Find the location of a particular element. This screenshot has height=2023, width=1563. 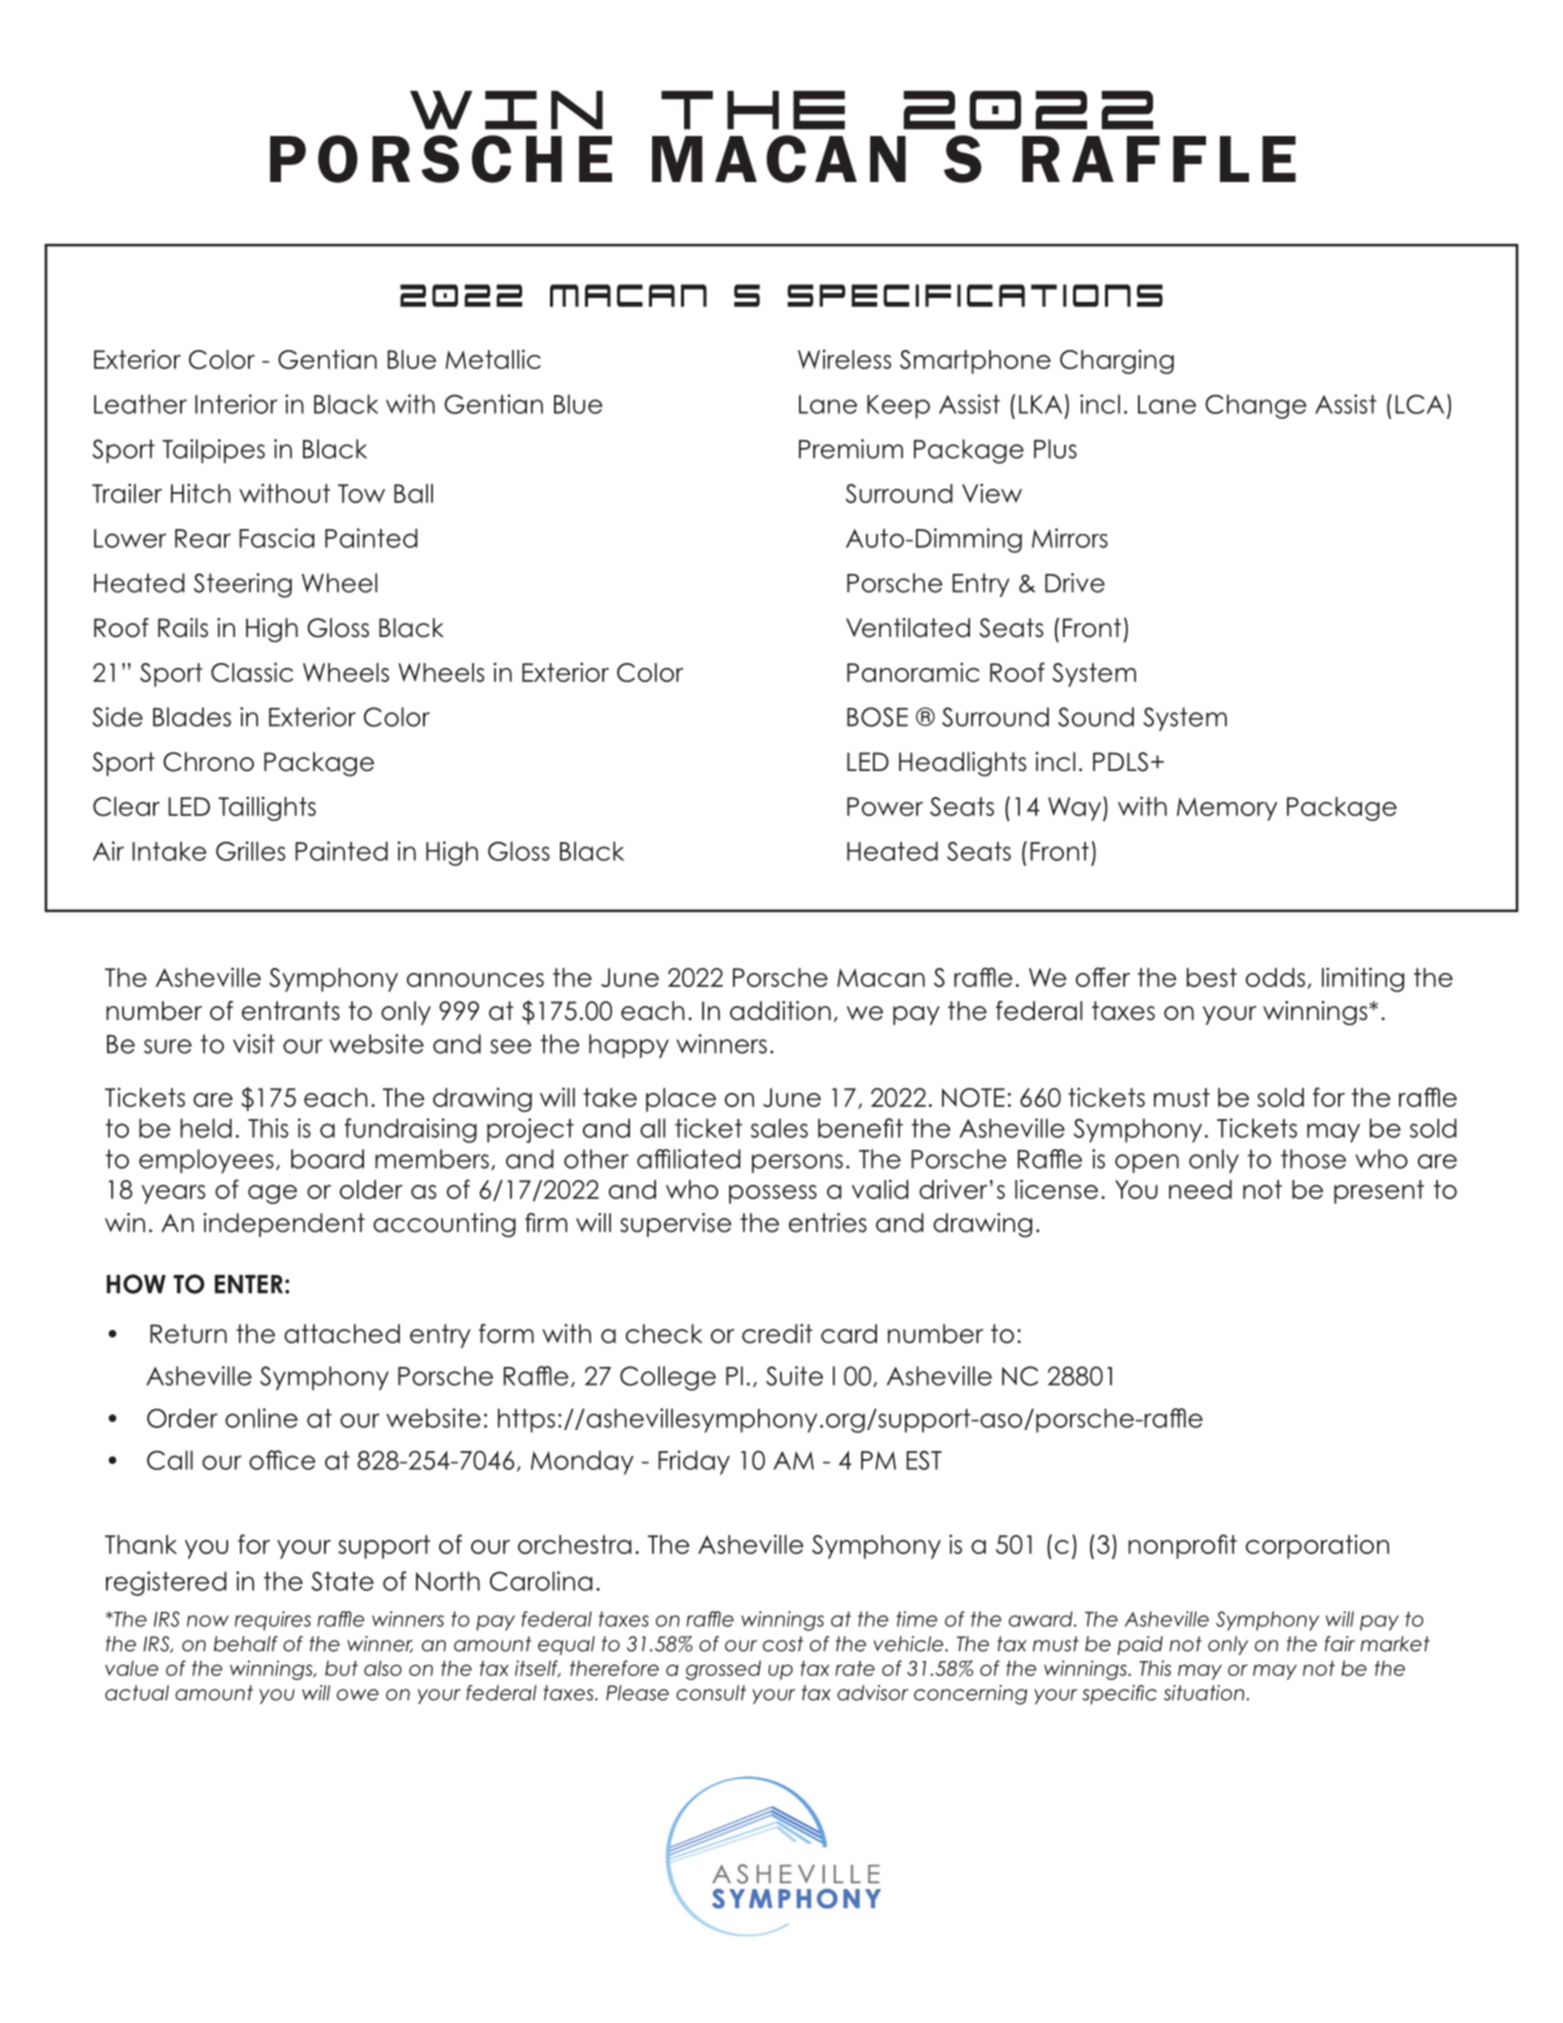

Interior is located at coordinates (236, 404).
